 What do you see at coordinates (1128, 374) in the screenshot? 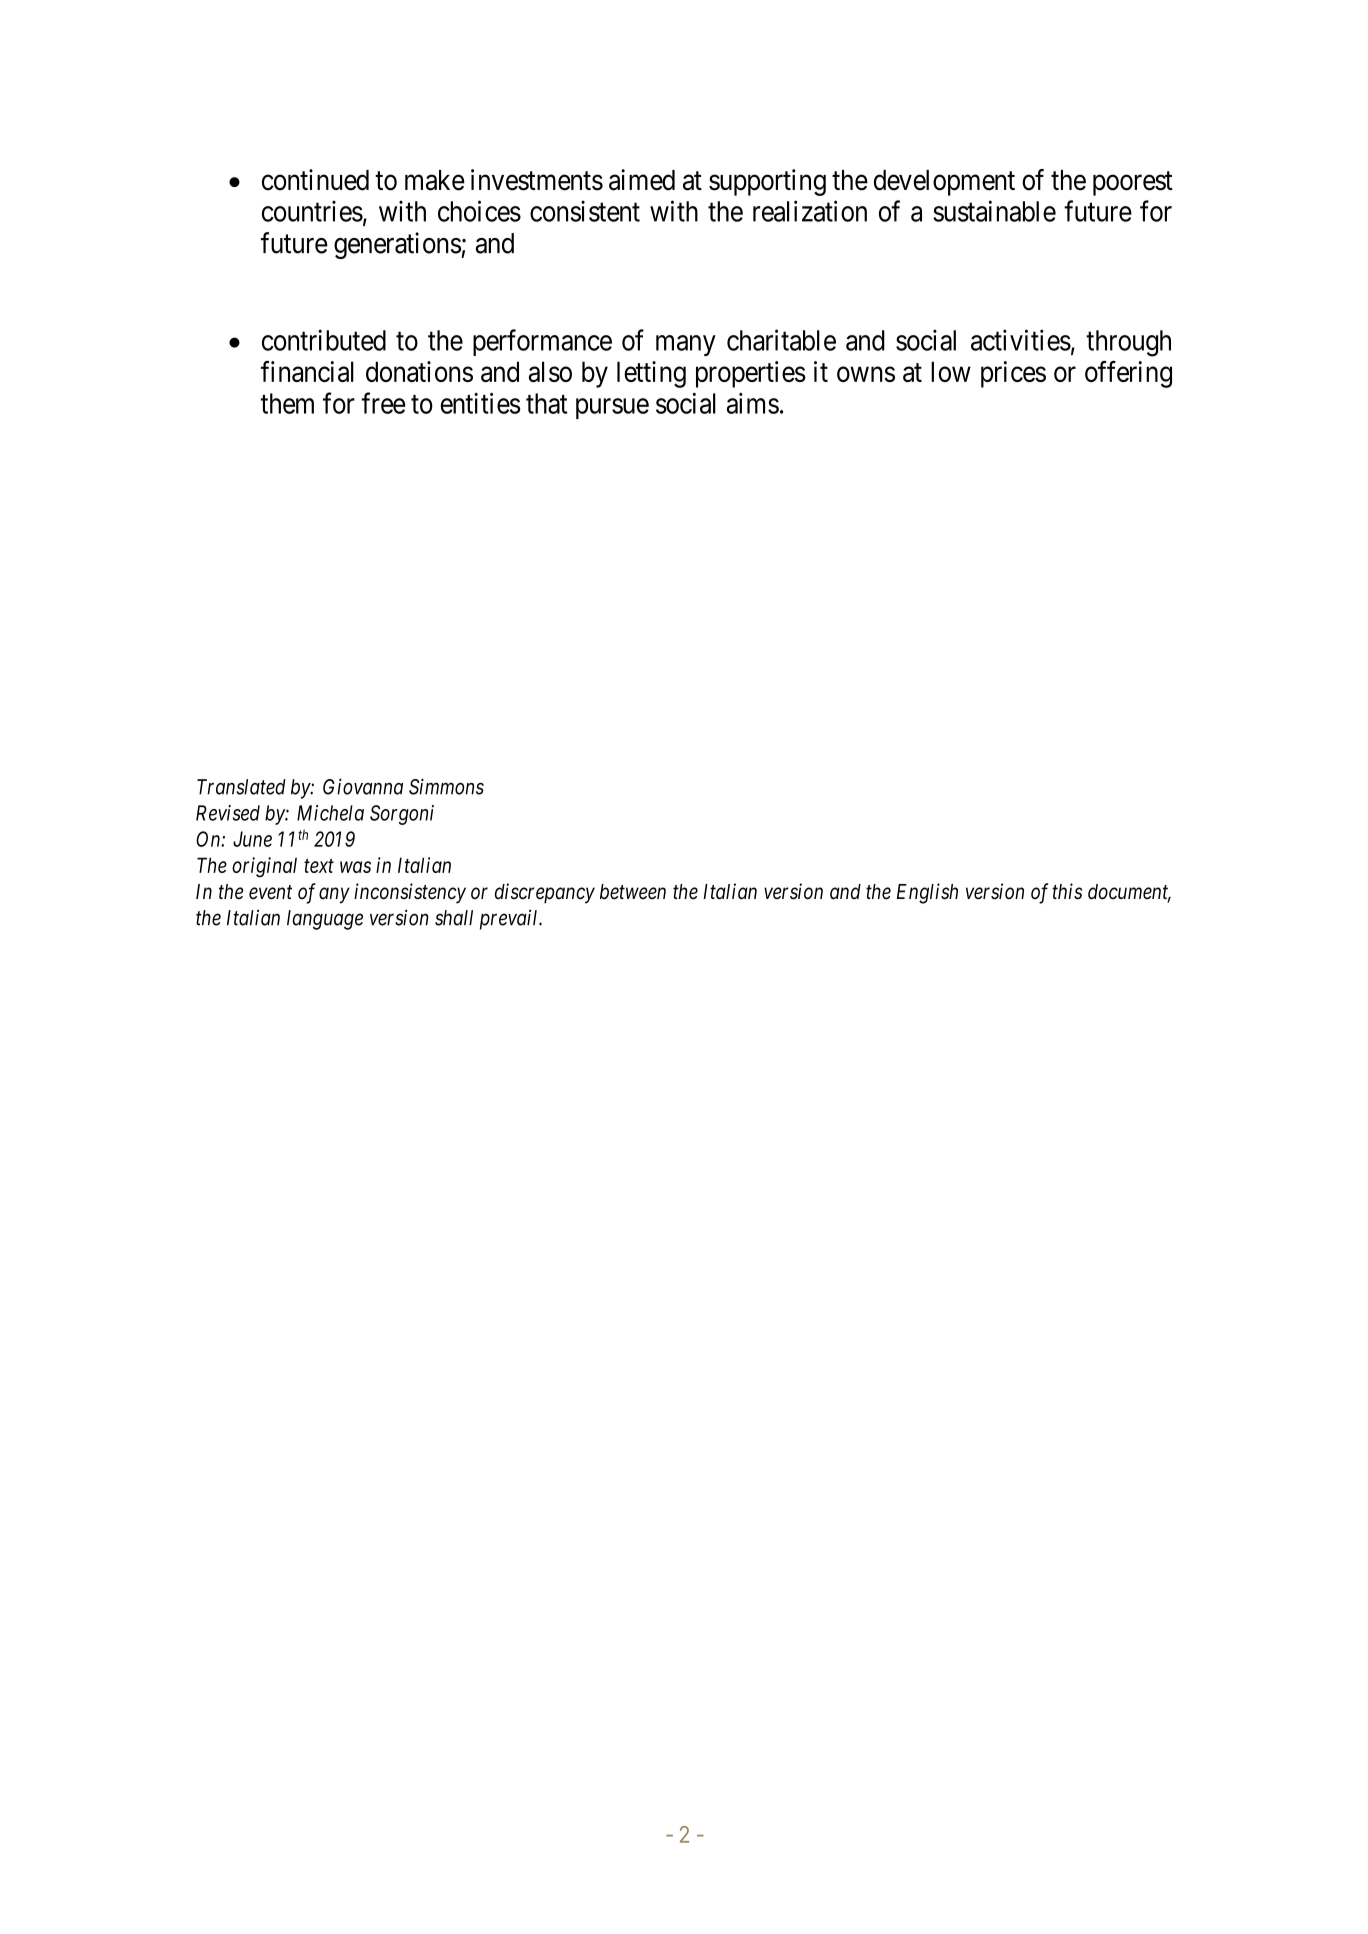
I see `offering` at bounding box center [1128, 374].
